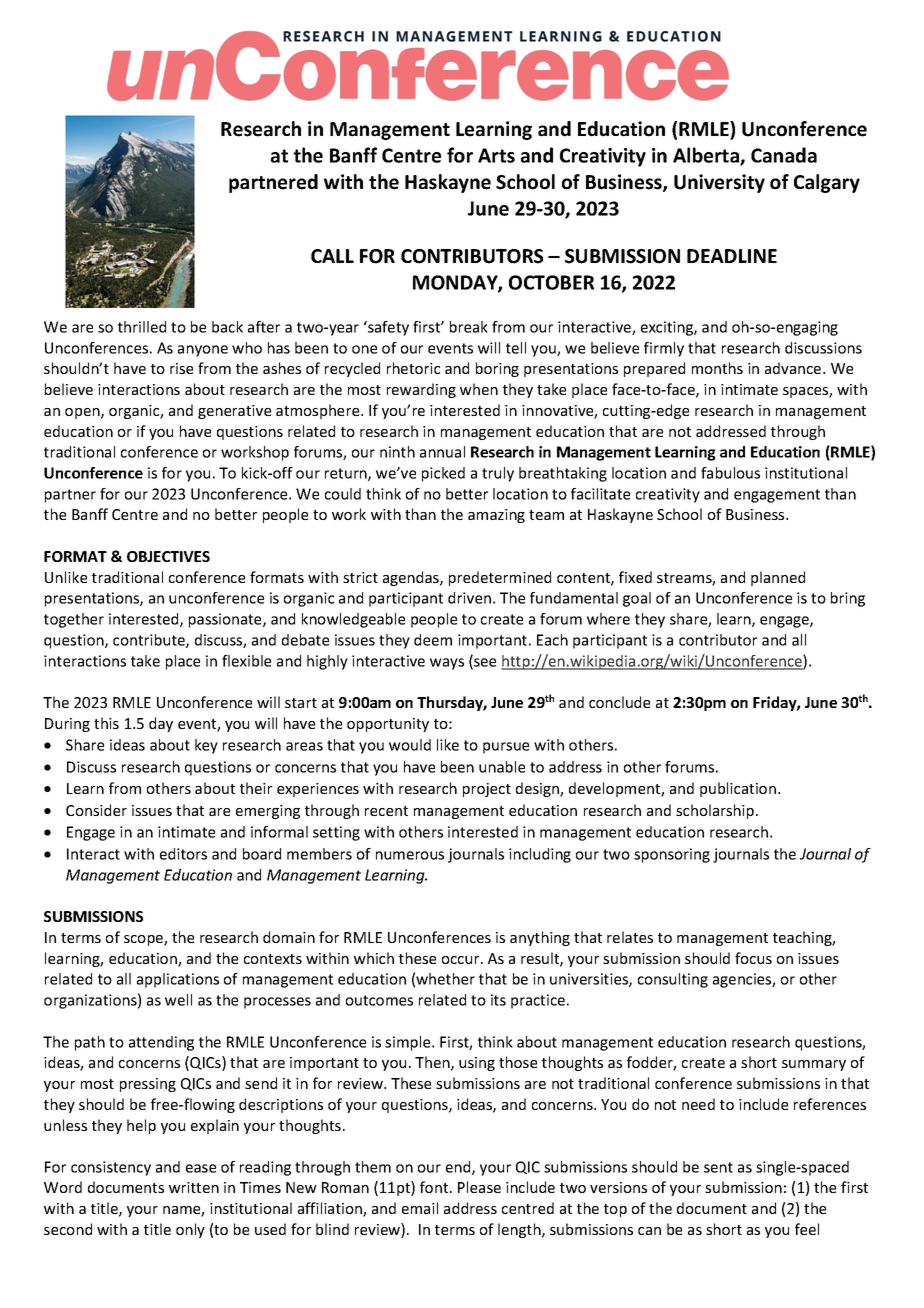 The height and width of the screenshot is (1308, 924). I want to click on conclude, so click(619, 702).
